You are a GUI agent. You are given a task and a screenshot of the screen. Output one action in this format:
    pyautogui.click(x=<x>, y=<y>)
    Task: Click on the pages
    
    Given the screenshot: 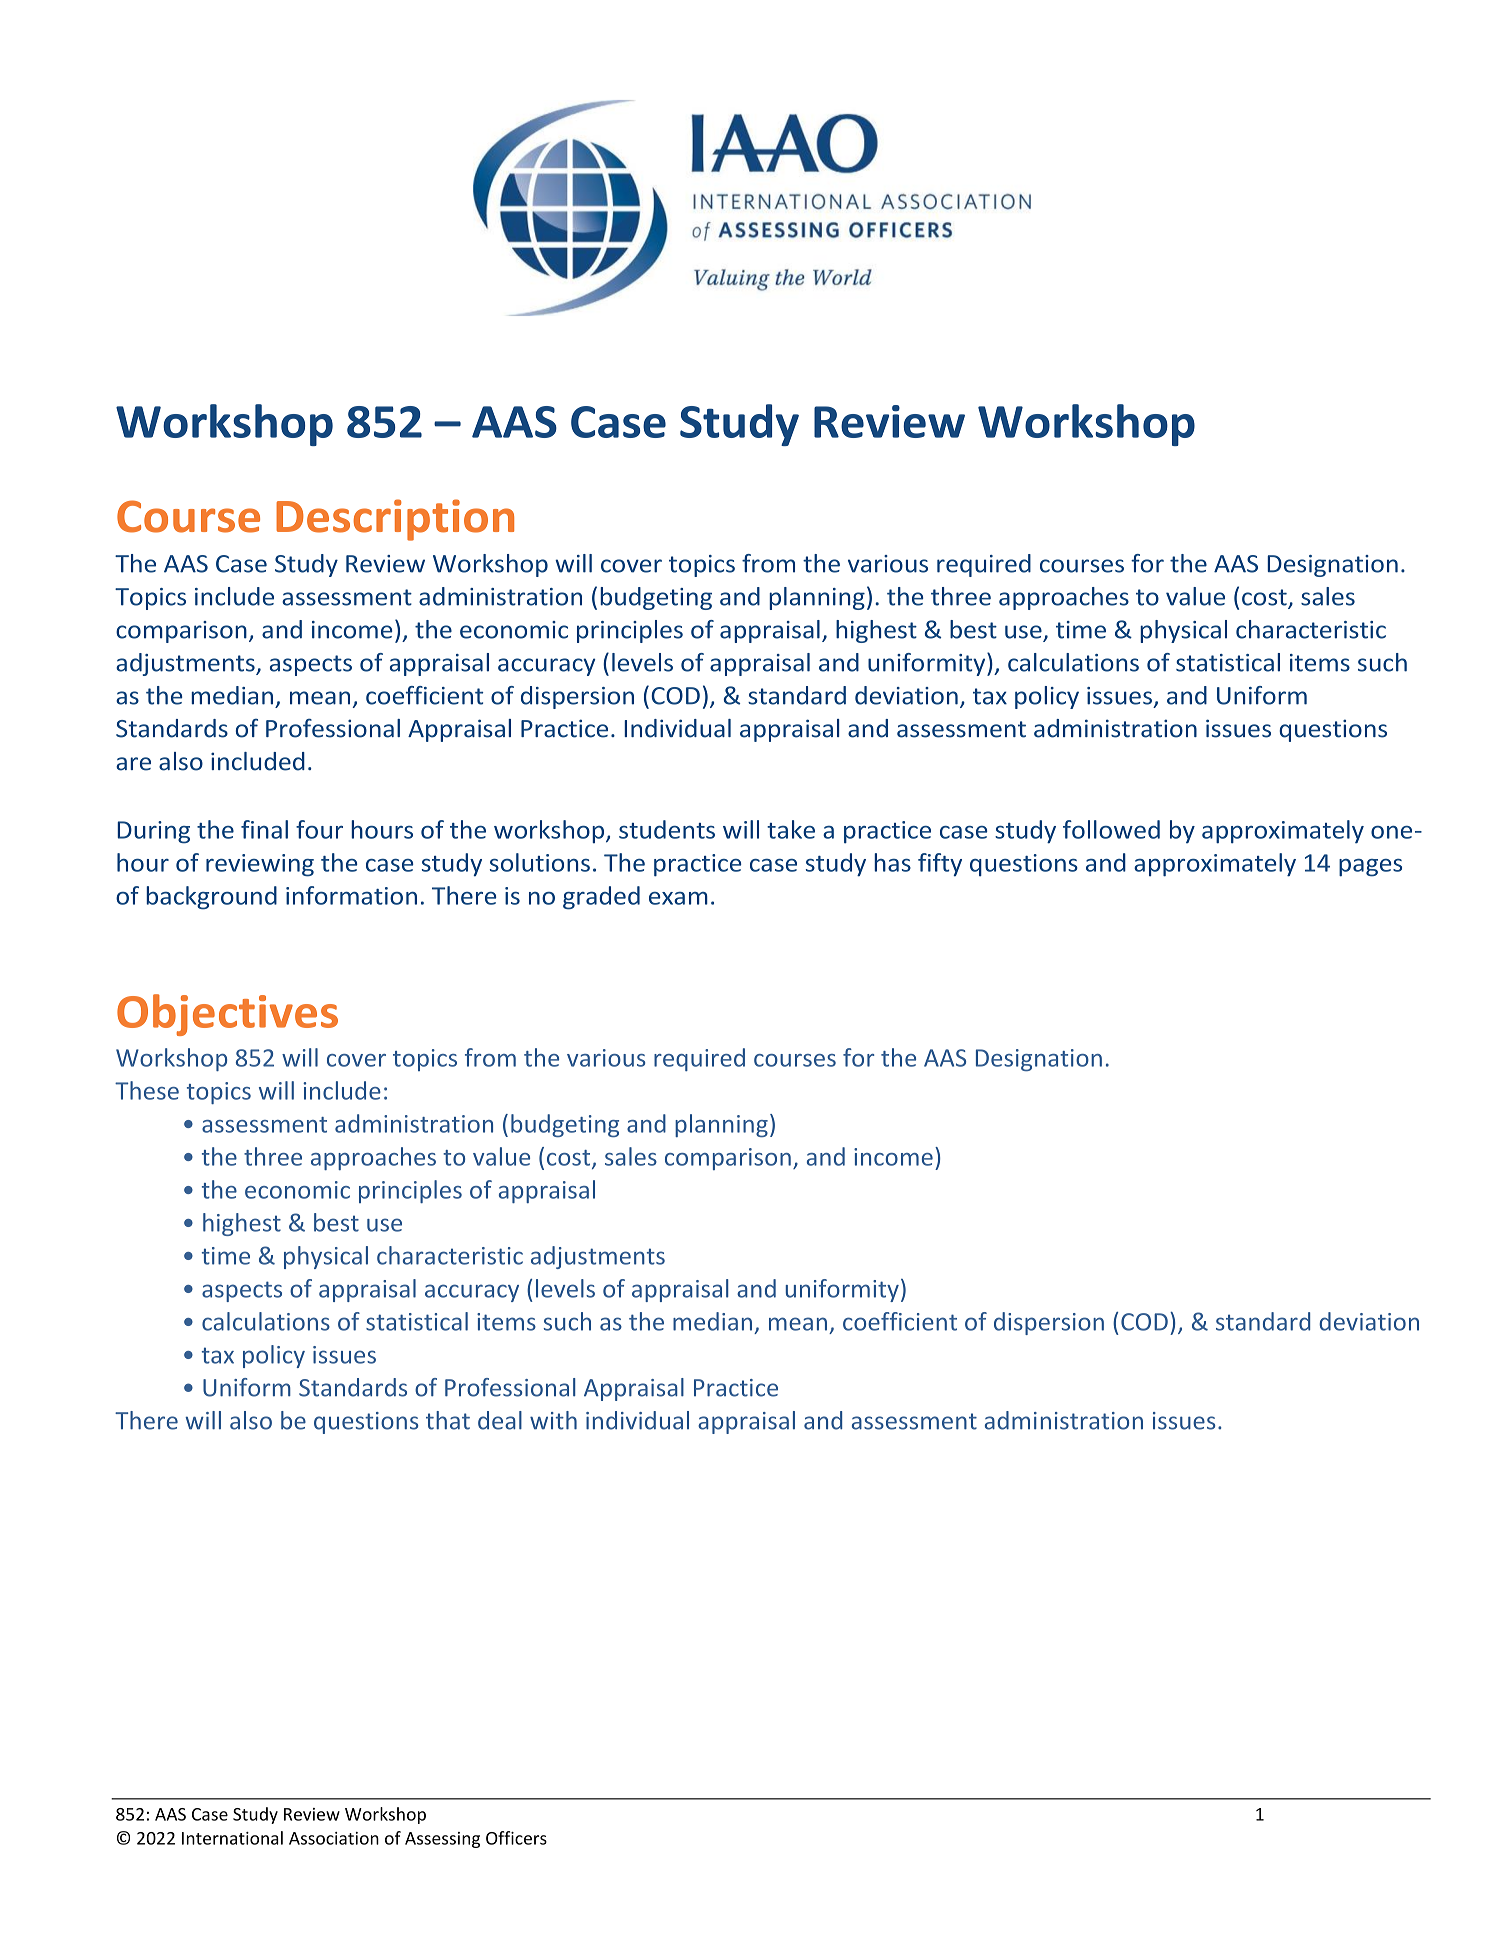 What is the action you would take?
    pyautogui.click(x=1370, y=868)
